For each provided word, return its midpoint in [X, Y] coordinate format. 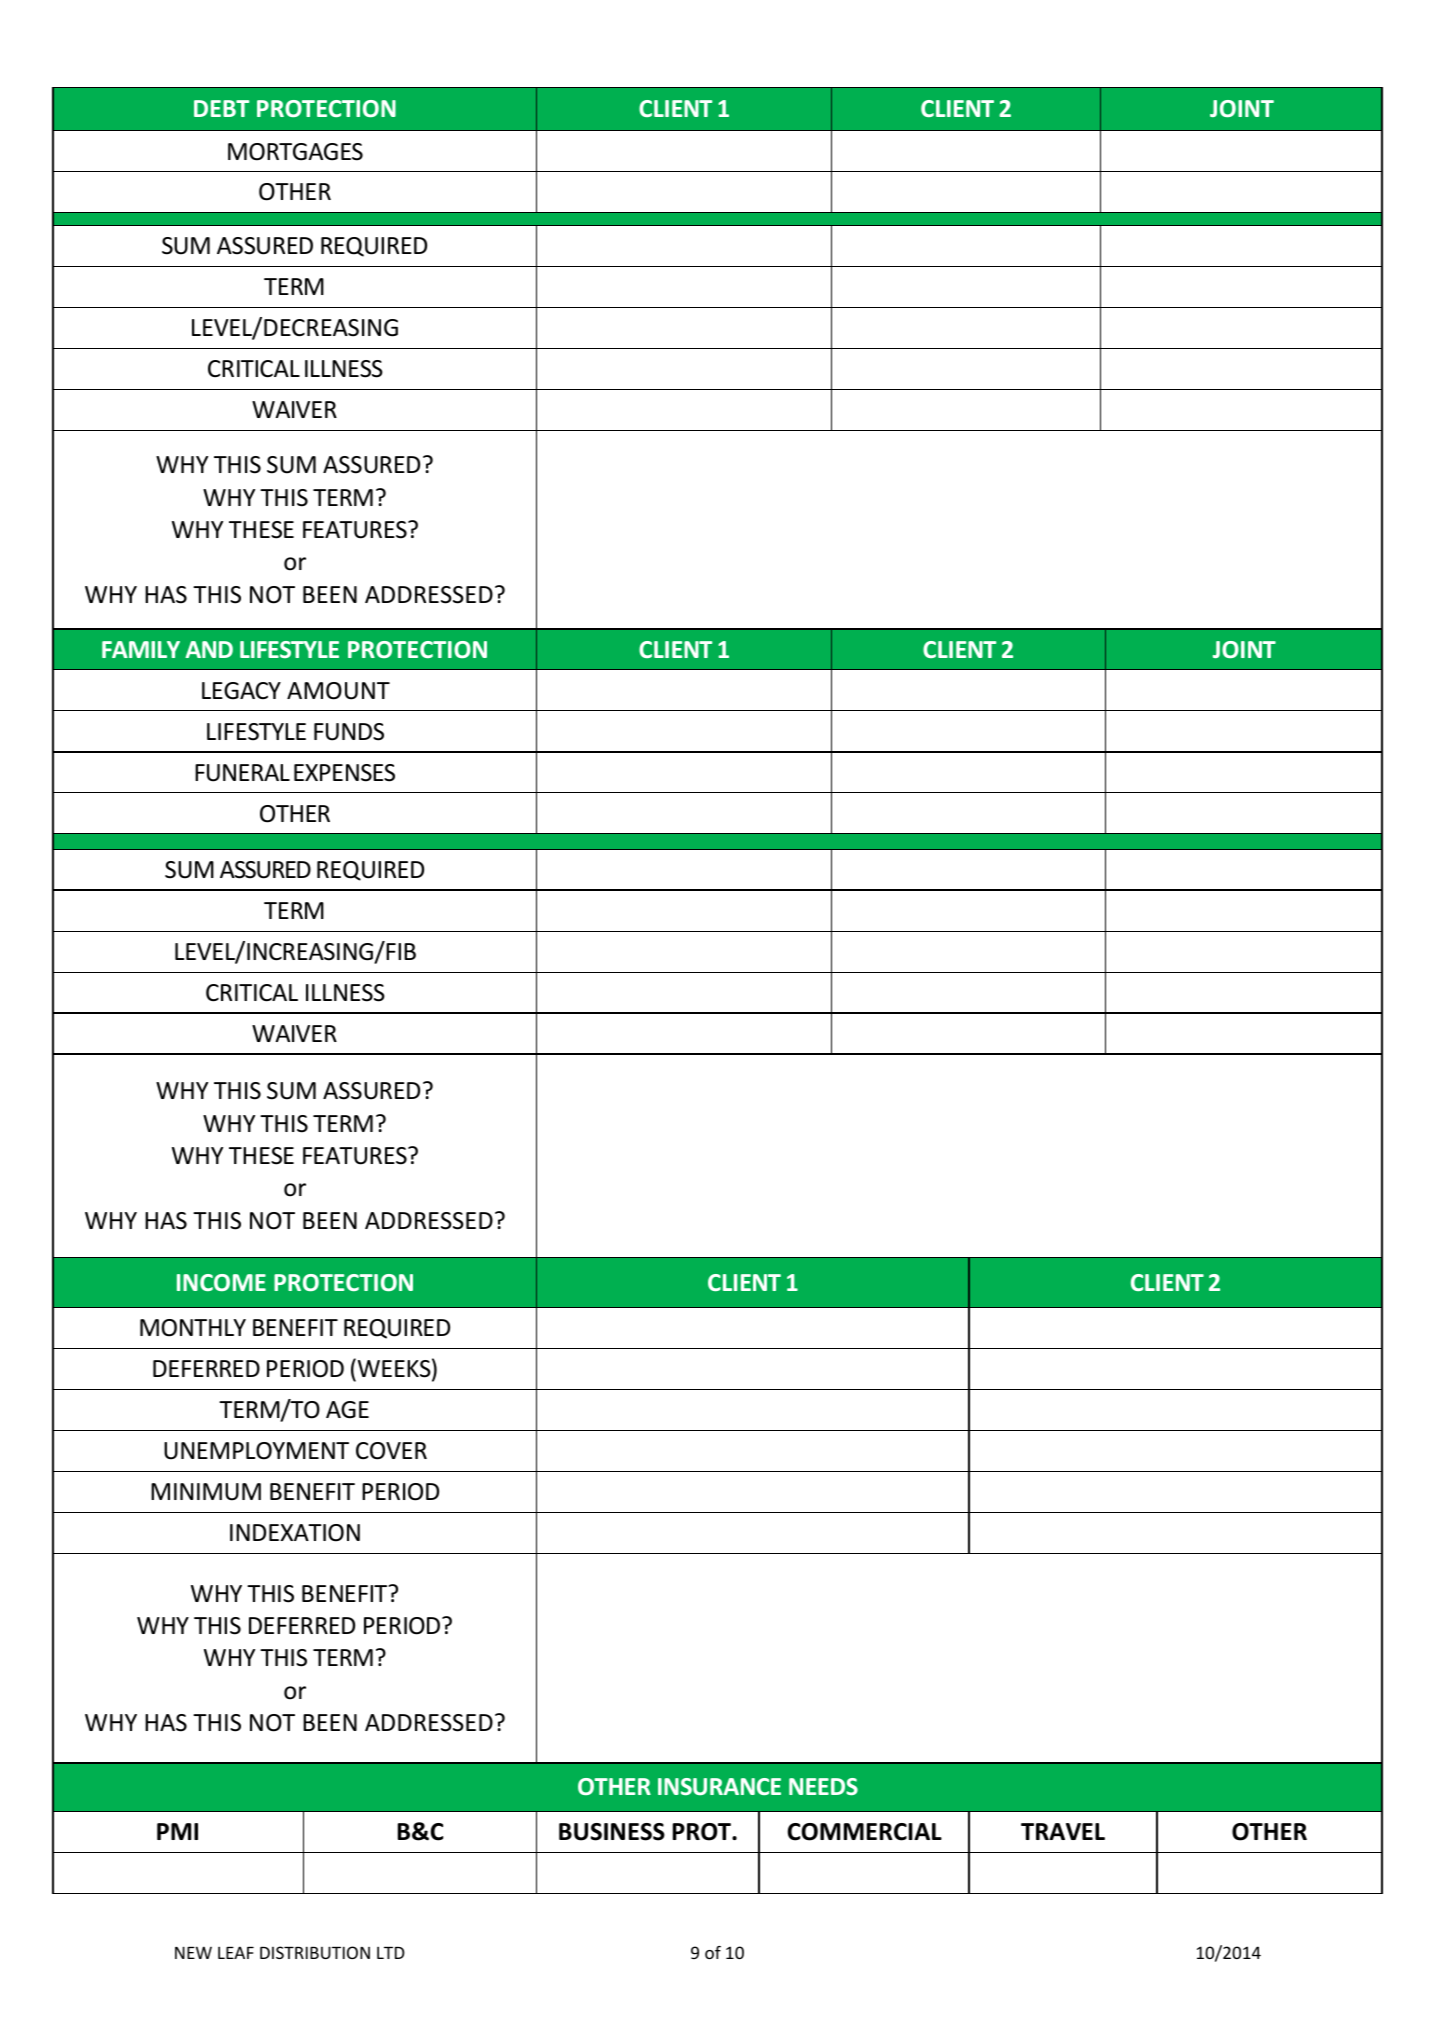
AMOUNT [338, 691]
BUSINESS [612, 1832]
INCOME [221, 1282]
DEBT [221, 108]
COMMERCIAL [864, 1832]
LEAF [236, 1952]
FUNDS [349, 732]
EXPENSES [344, 773]
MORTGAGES [295, 152]
